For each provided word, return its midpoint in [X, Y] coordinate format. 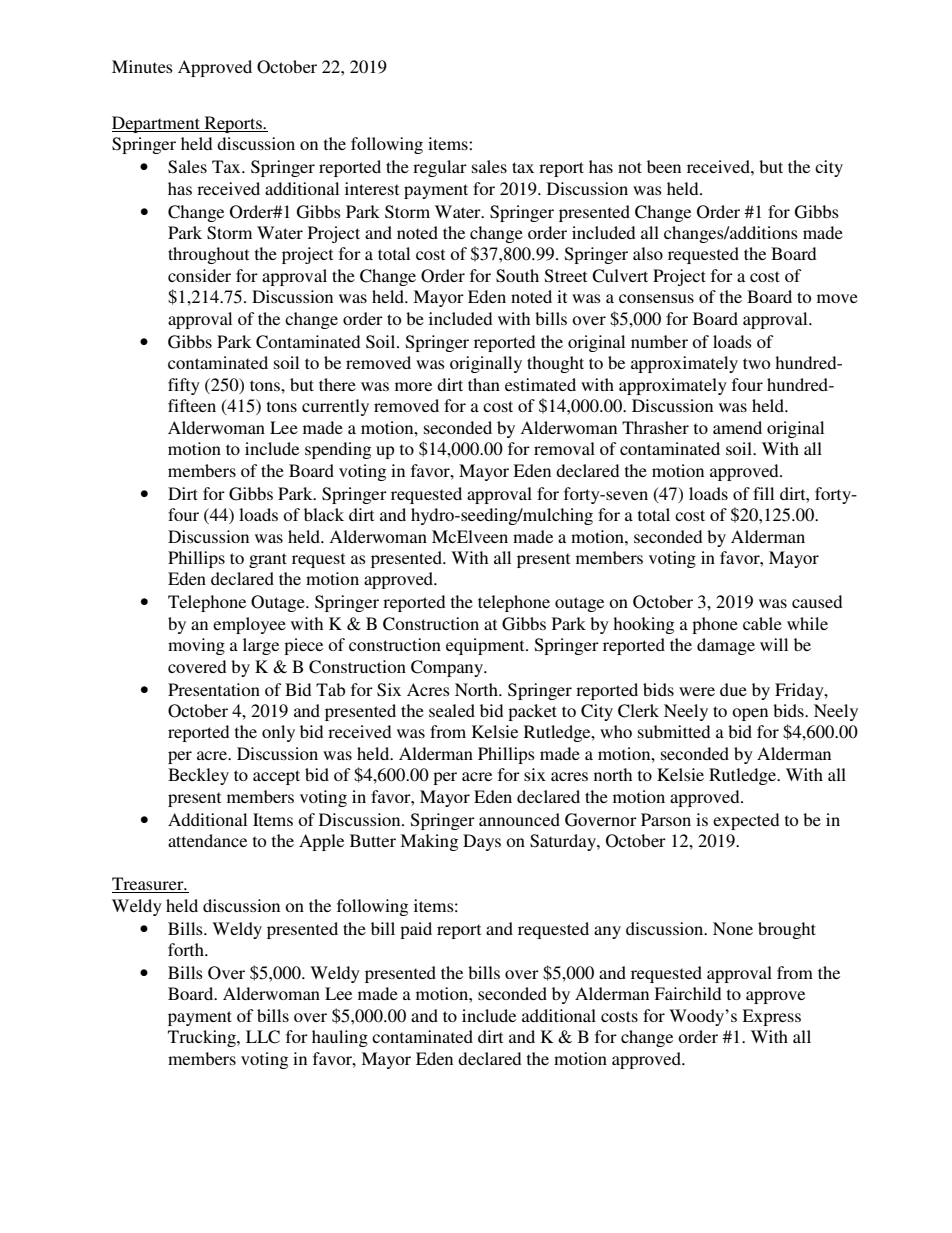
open [750, 714]
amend [737, 427]
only [278, 733]
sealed [452, 710]
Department [157, 124]
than [484, 384]
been [664, 166]
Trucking [203, 1038]
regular [440, 168]
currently [335, 407]
